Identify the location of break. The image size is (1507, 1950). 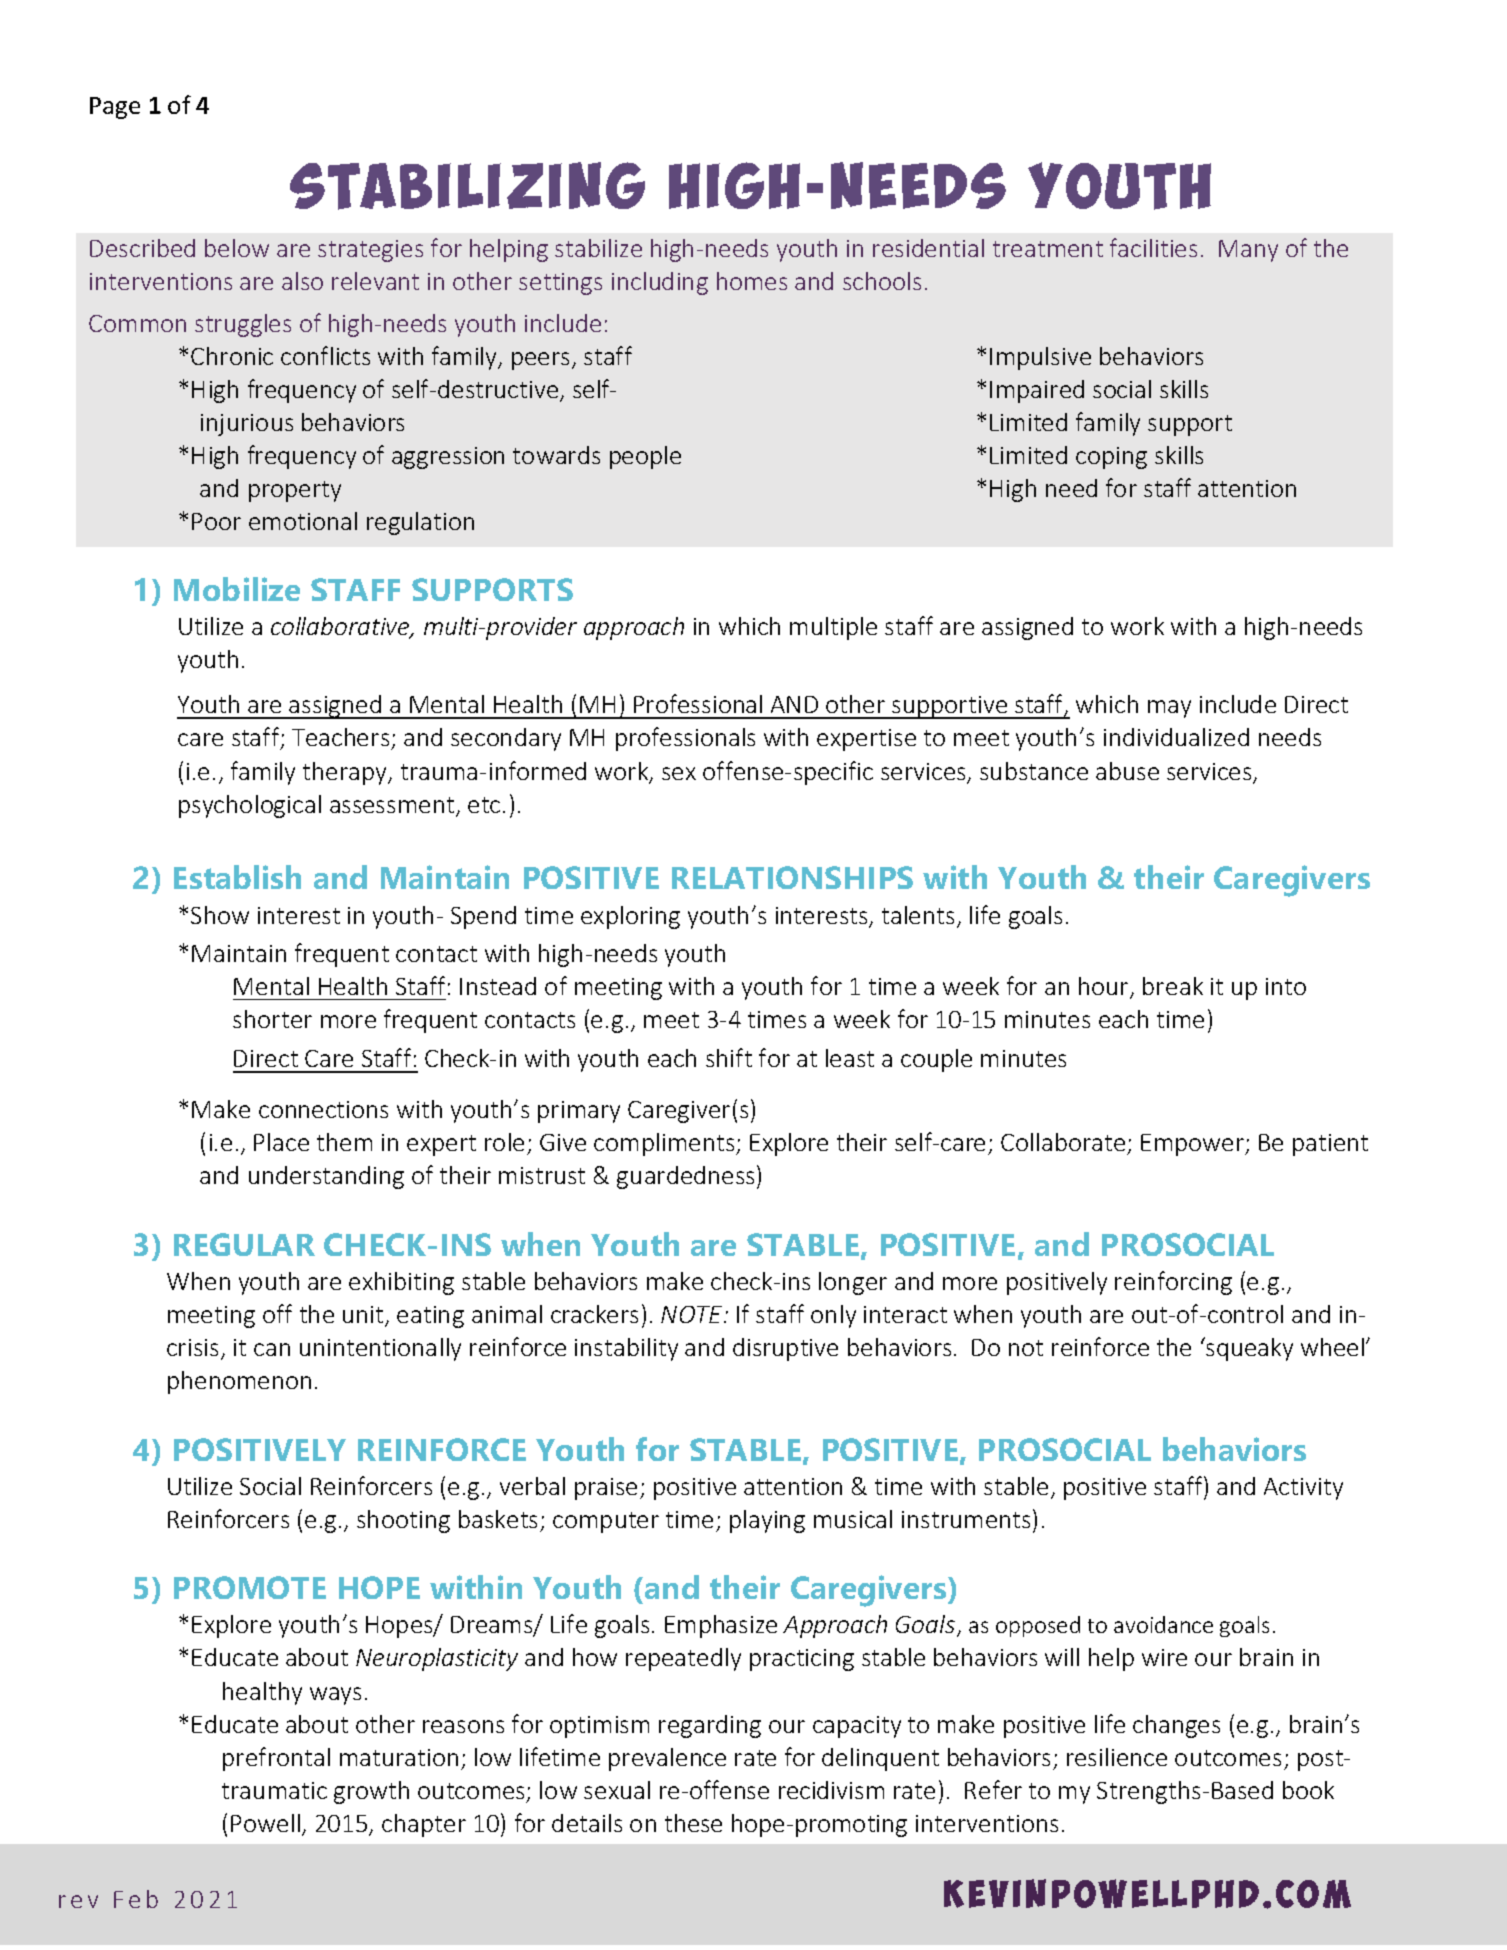
(1173, 986).
